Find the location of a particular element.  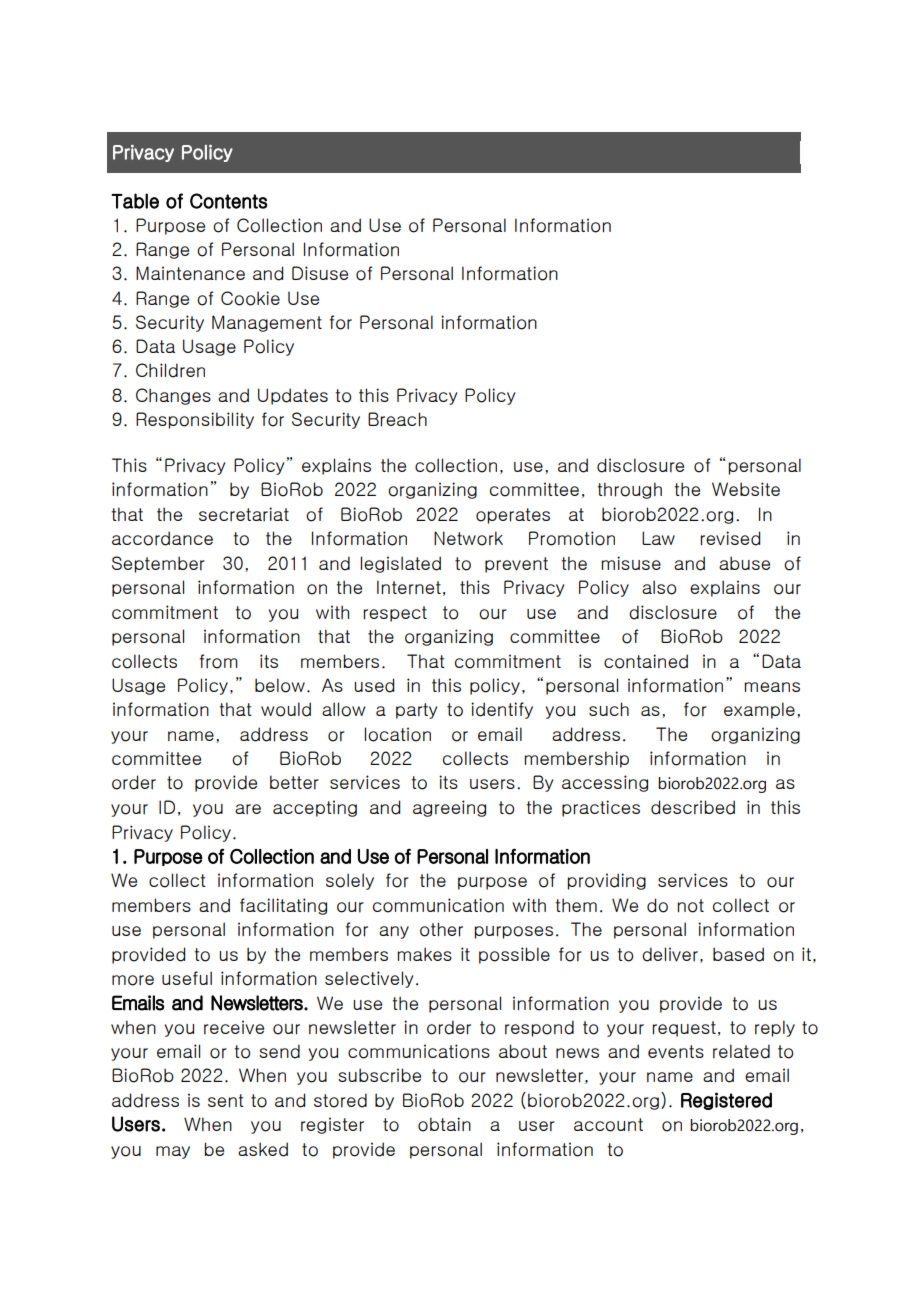

agreeing is located at coordinates (449, 808).
